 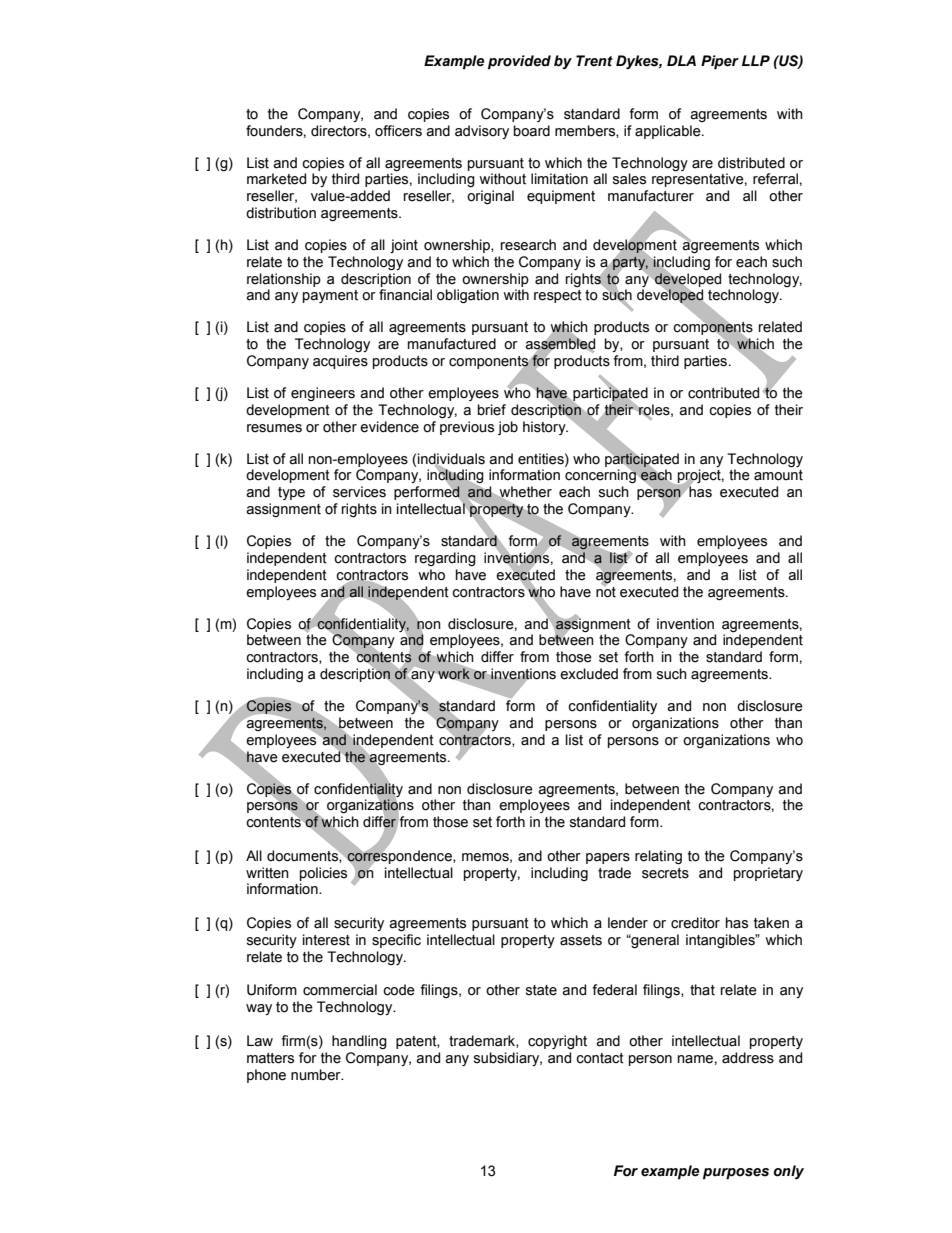 What do you see at coordinates (720, 62) in the screenshot?
I see `Piper` at bounding box center [720, 62].
